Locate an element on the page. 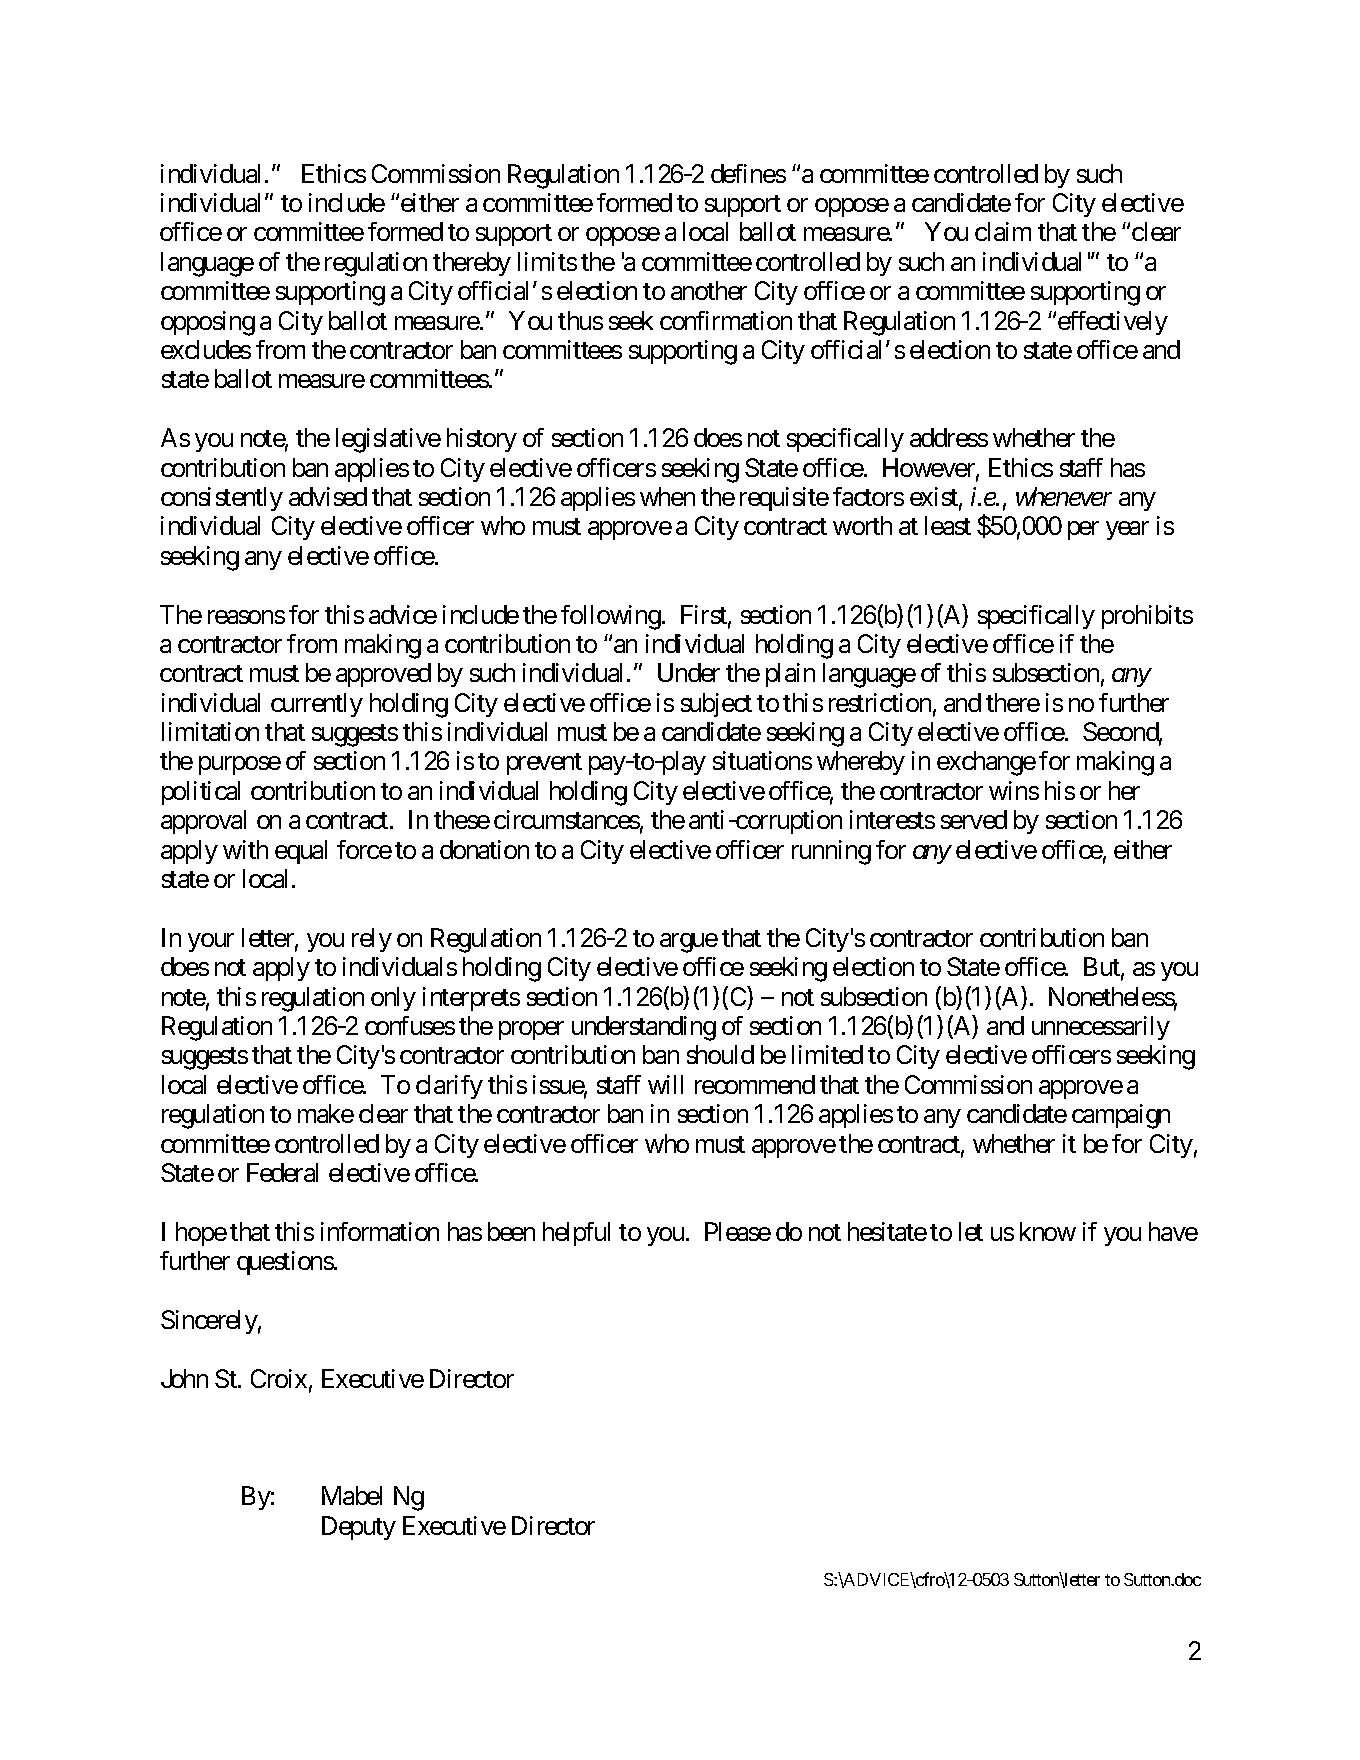 The height and width of the page is (1760, 1360). argue is located at coordinates (689, 943).
